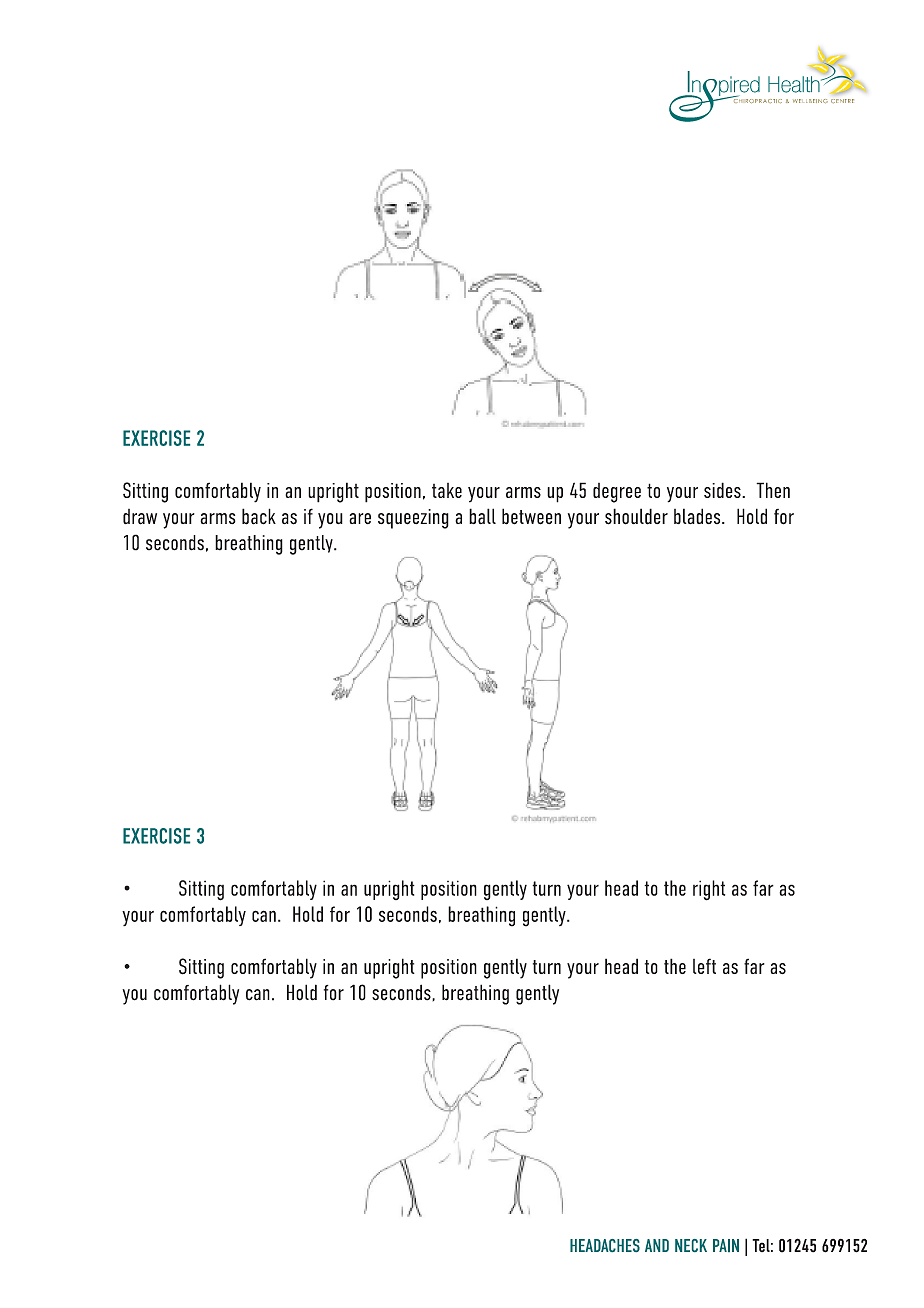  Describe the element at coordinates (726, 1245) in the document. I see `PAIN` at that location.
